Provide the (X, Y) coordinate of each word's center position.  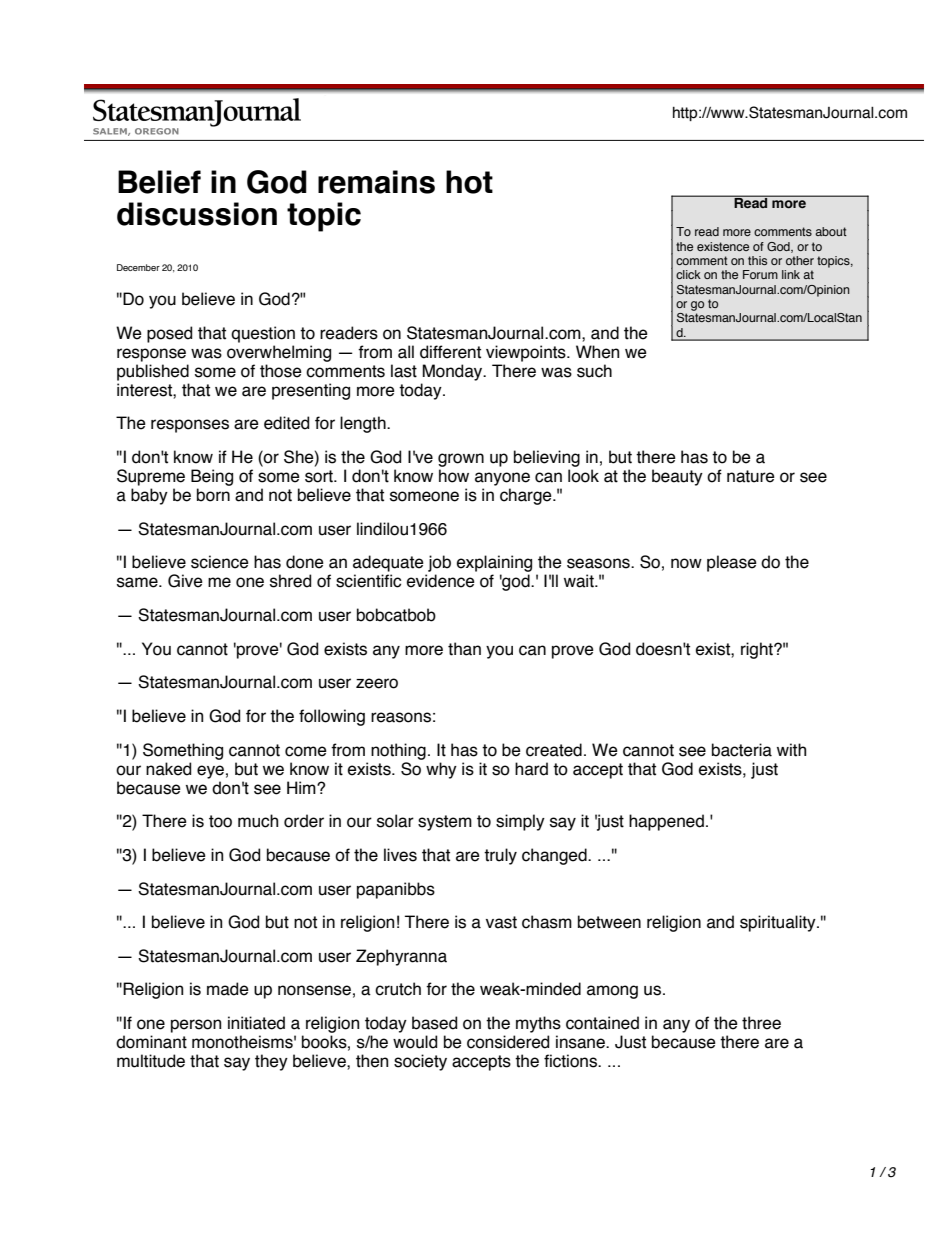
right (758, 650)
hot (469, 182)
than (464, 649)
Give (185, 581)
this (757, 260)
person (196, 1026)
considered (508, 1042)
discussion (197, 214)
